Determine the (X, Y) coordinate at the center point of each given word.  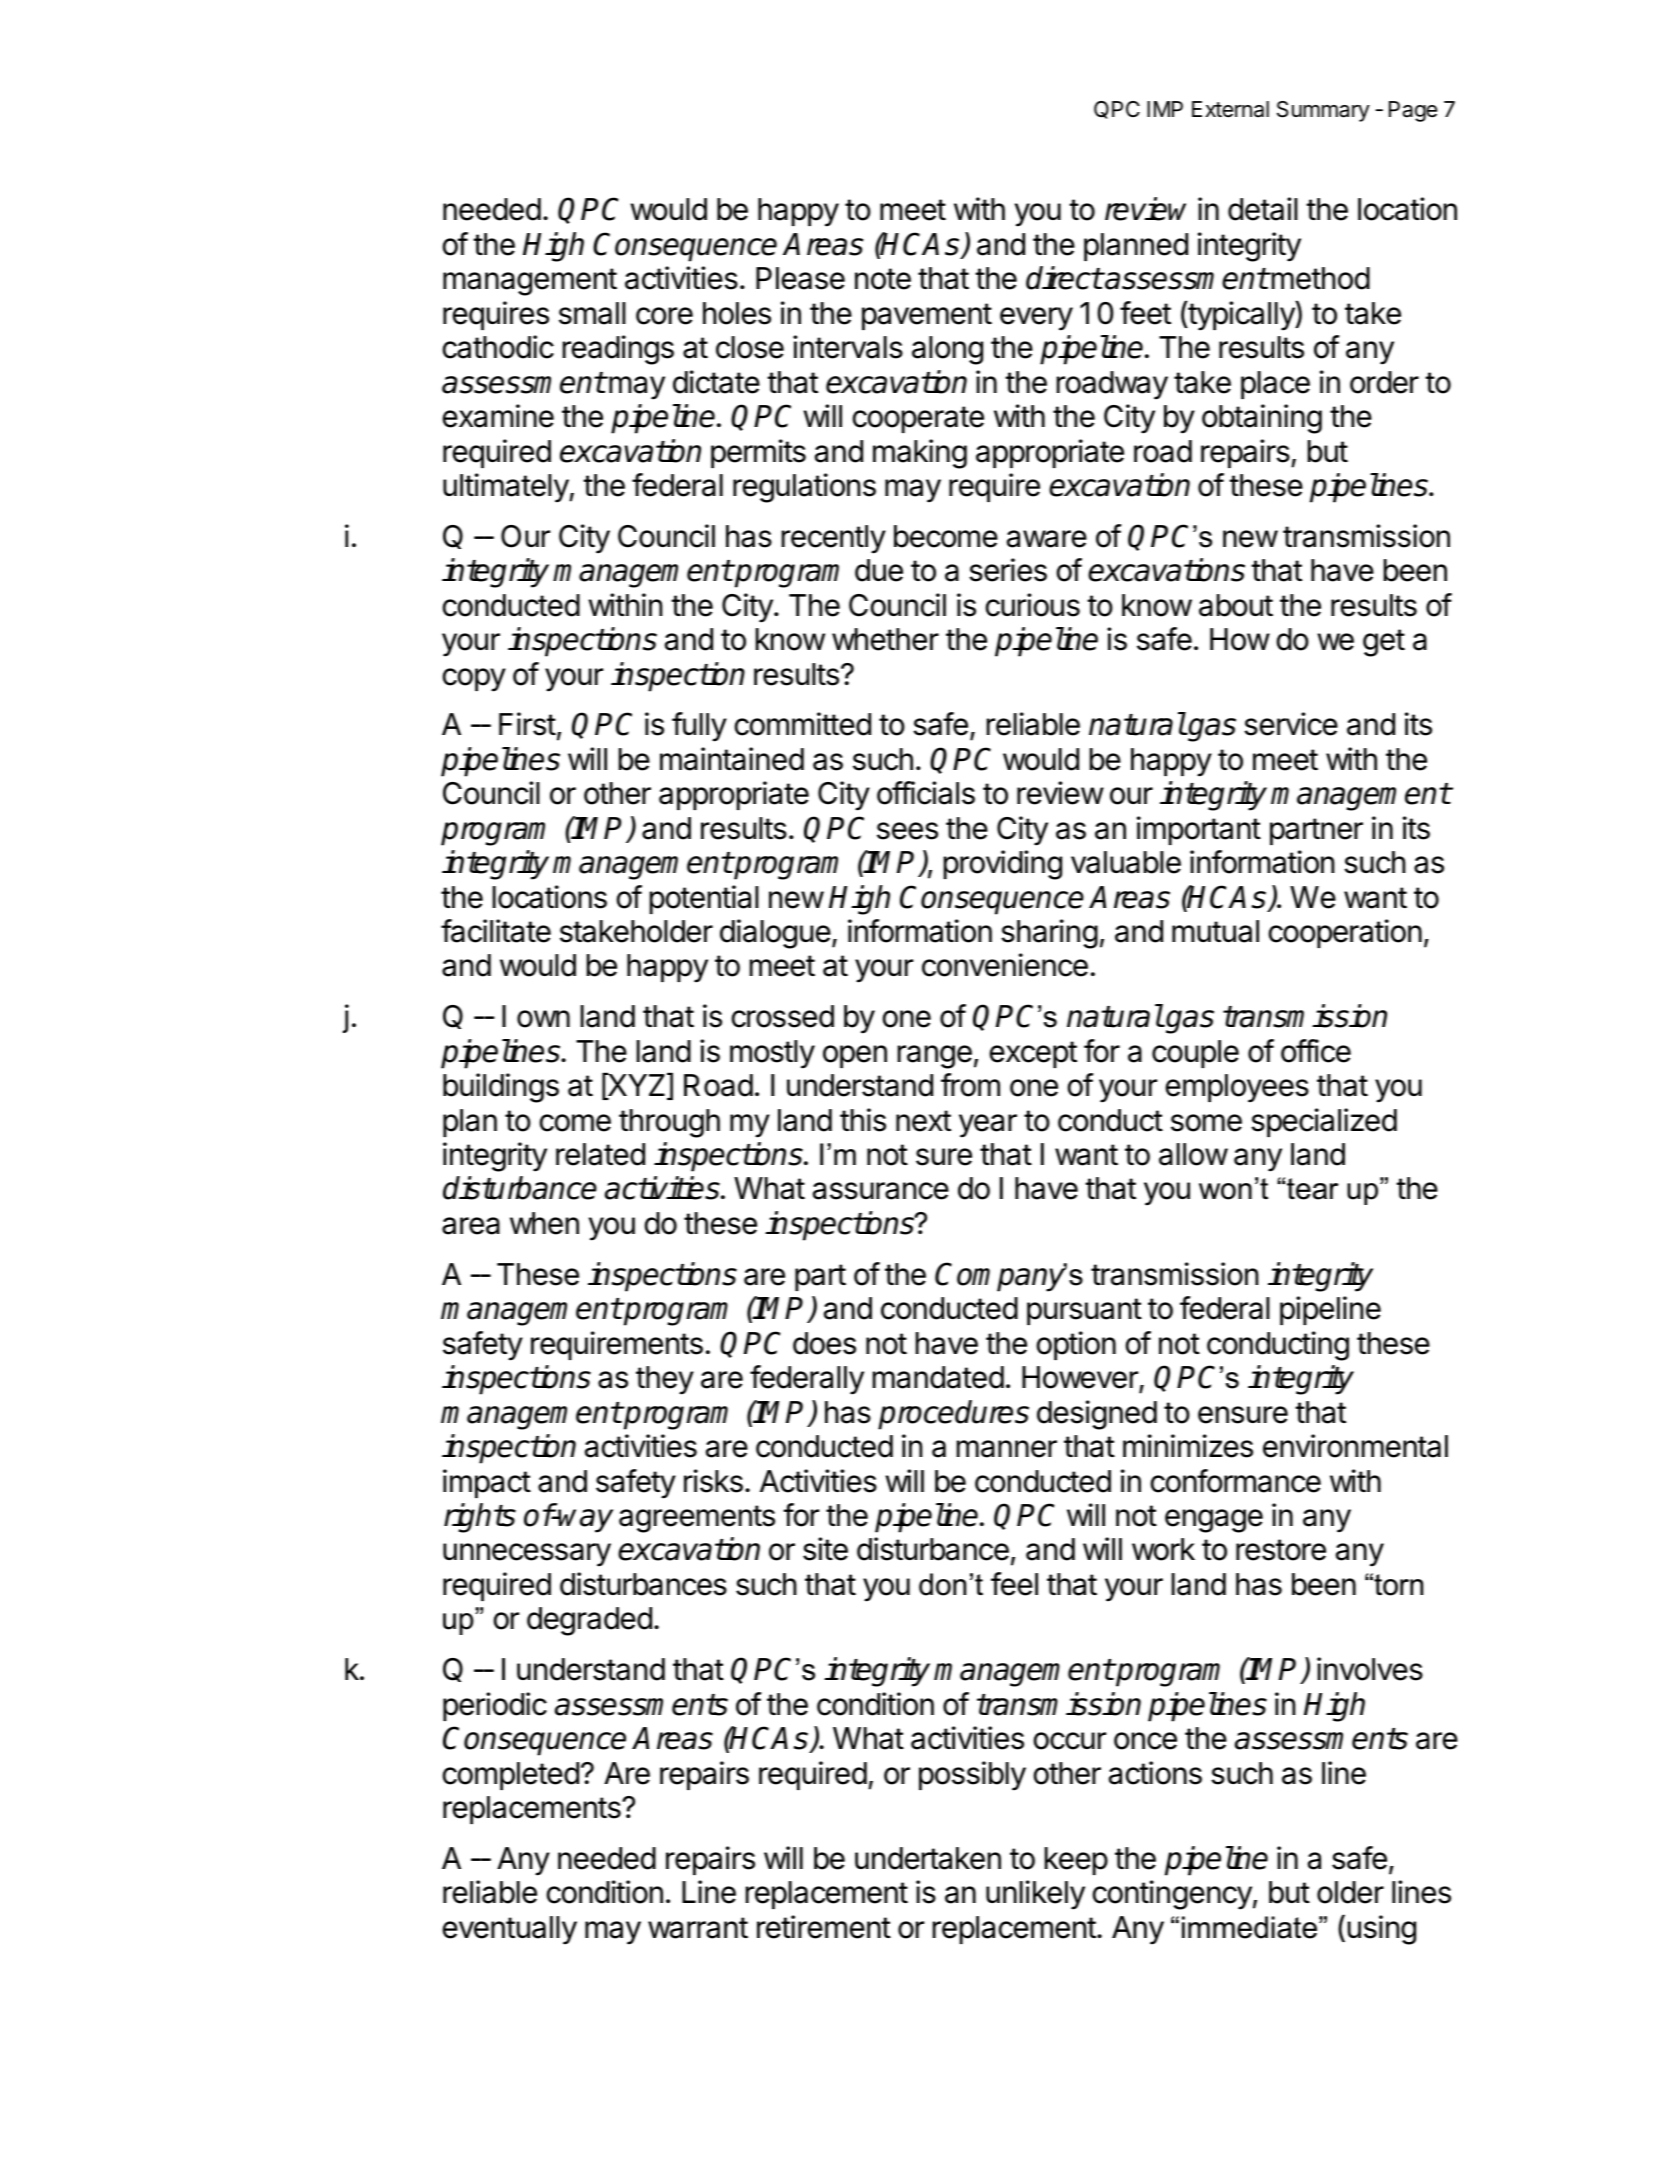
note (883, 279)
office (1316, 1051)
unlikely (1035, 1895)
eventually (510, 1930)
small (592, 313)
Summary (1323, 111)
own (543, 1019)
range (935, 1057)
